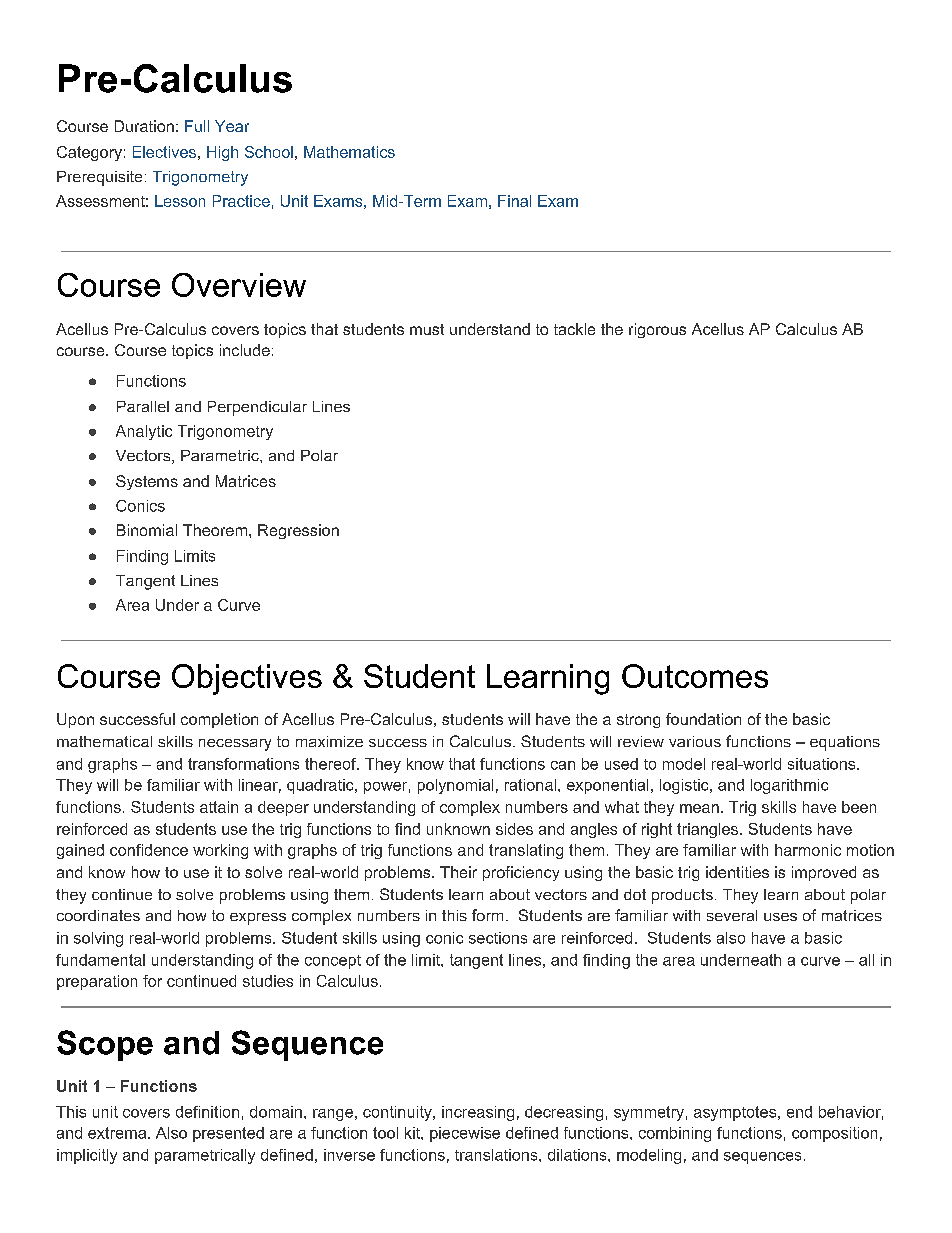 This screenshot has height=1233, width=952. I want to click on Final, so click(514, 201).
